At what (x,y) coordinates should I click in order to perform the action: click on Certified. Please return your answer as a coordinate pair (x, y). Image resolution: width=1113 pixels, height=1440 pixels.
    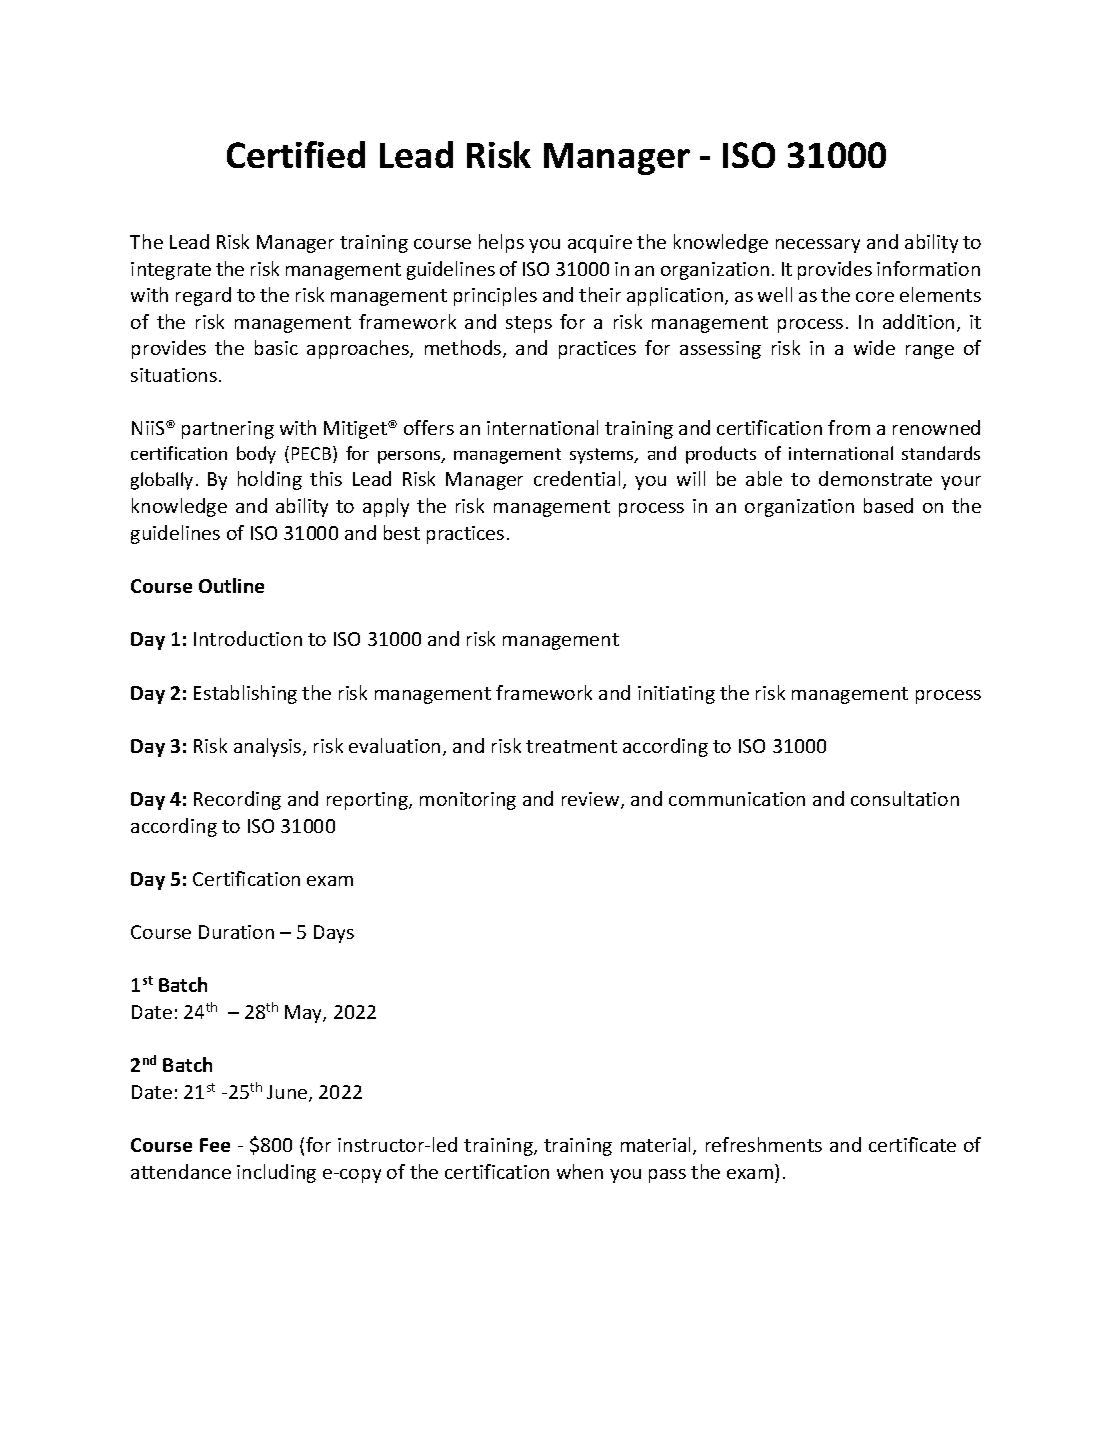
    Looking at the image, I should click on (296, 154).
